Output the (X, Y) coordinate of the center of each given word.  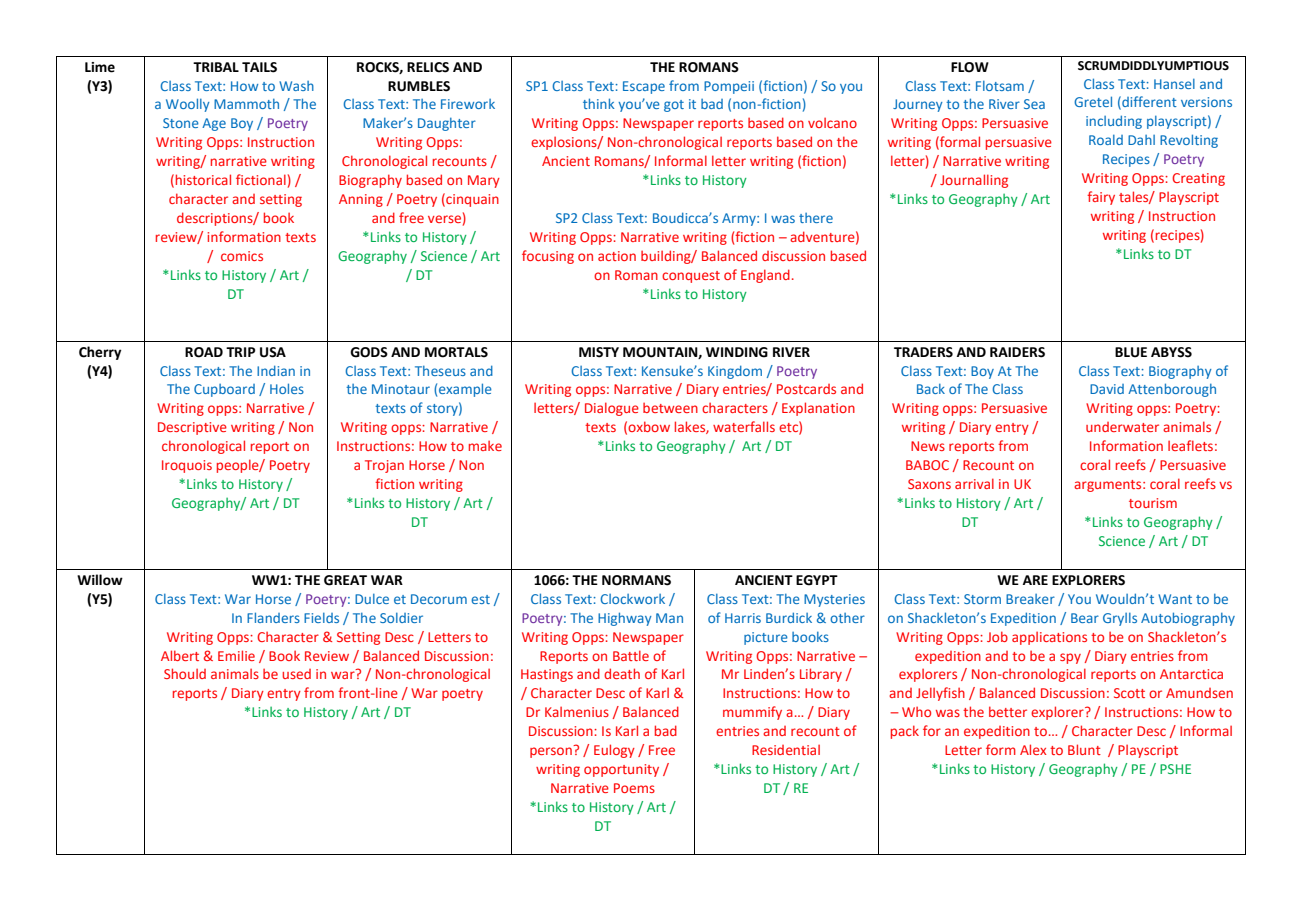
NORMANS (636, 580)
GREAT (345, 580)
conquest (691, 277)
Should (185, 673)
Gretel (1093, 101)
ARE (1035, 580)
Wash (296, 86)
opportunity (621, 770)
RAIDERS (1017, 352)
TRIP (241, 352)
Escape (644, 87)
